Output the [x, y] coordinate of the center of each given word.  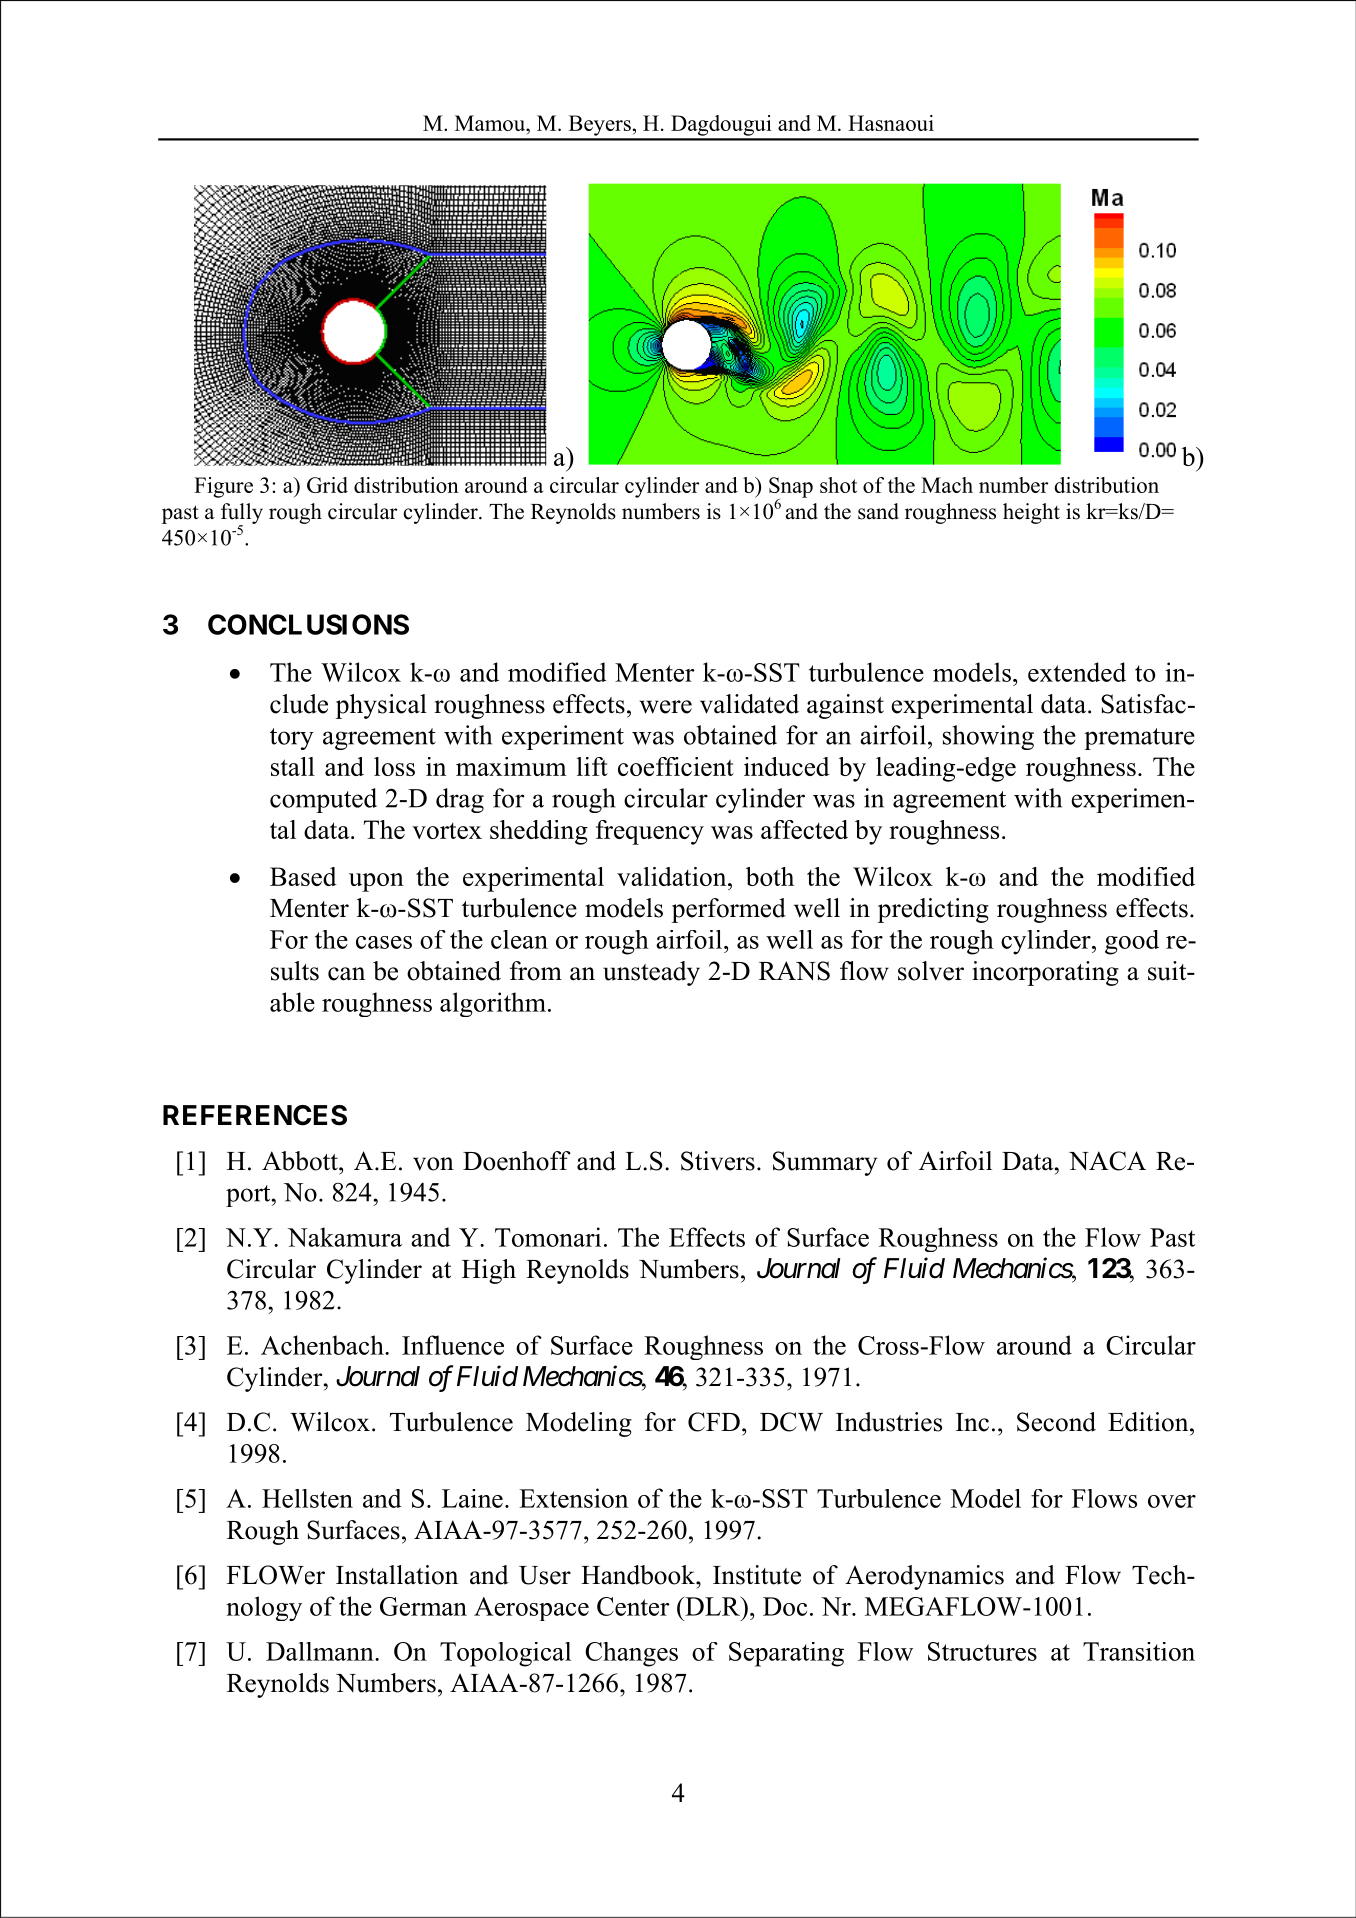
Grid [327, 485]
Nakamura [345, 1237]
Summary [825, 1163]
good [1132, 942]
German [423, 1606]
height [1031, 513]
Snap [791, 488]
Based [303, 876]
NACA [1107, 1161]
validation [673, 876]
